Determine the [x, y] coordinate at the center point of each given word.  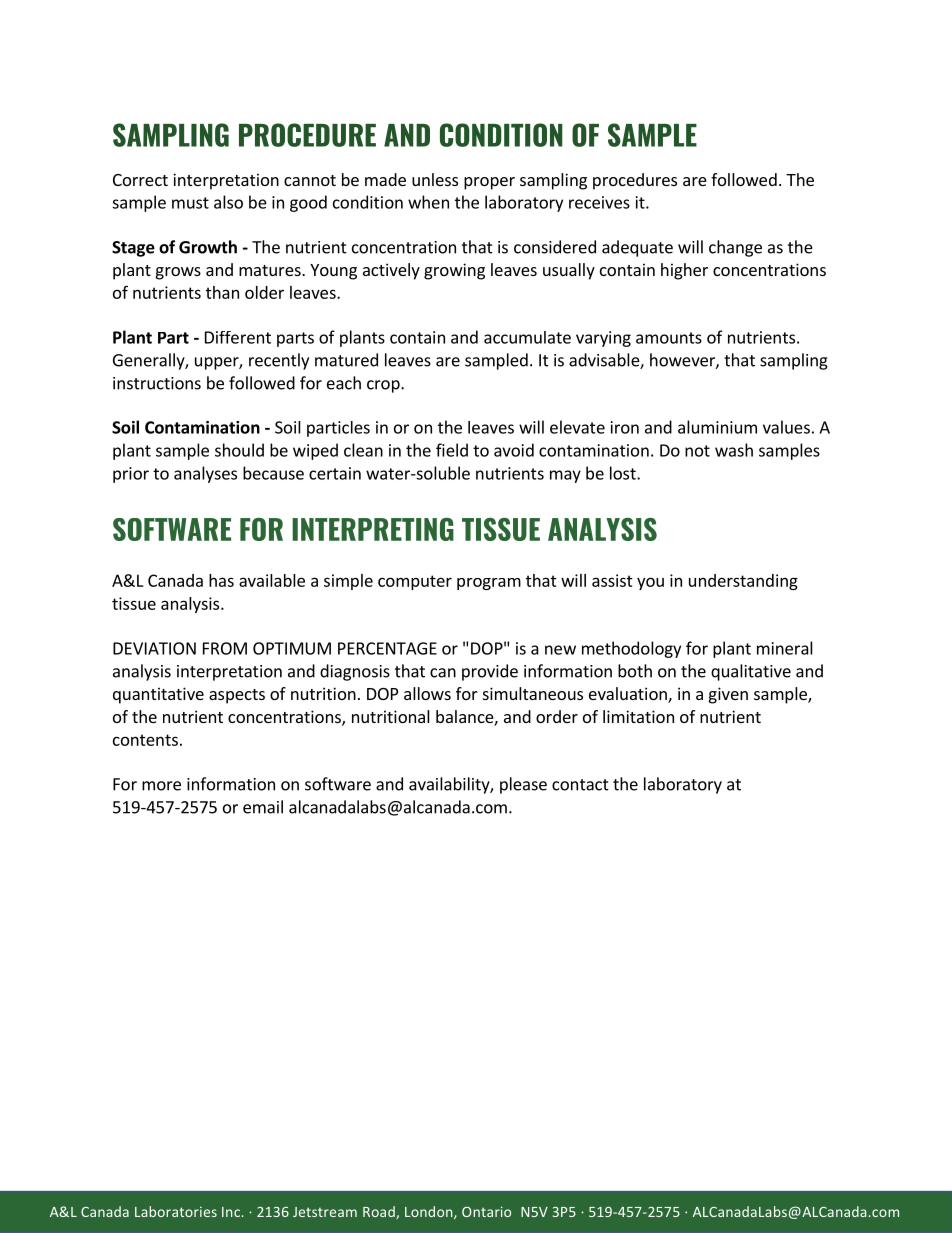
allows [427, 693]
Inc [231, 1212]
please [523, 785]
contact [580, 785]
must [190, 203]
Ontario [486, 1211]
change [735, 248]
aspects [237, 696]
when [428, 202]
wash [734, 450]
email [263, 807]
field [452, 450]
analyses [205, 474]
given [728, 695]
